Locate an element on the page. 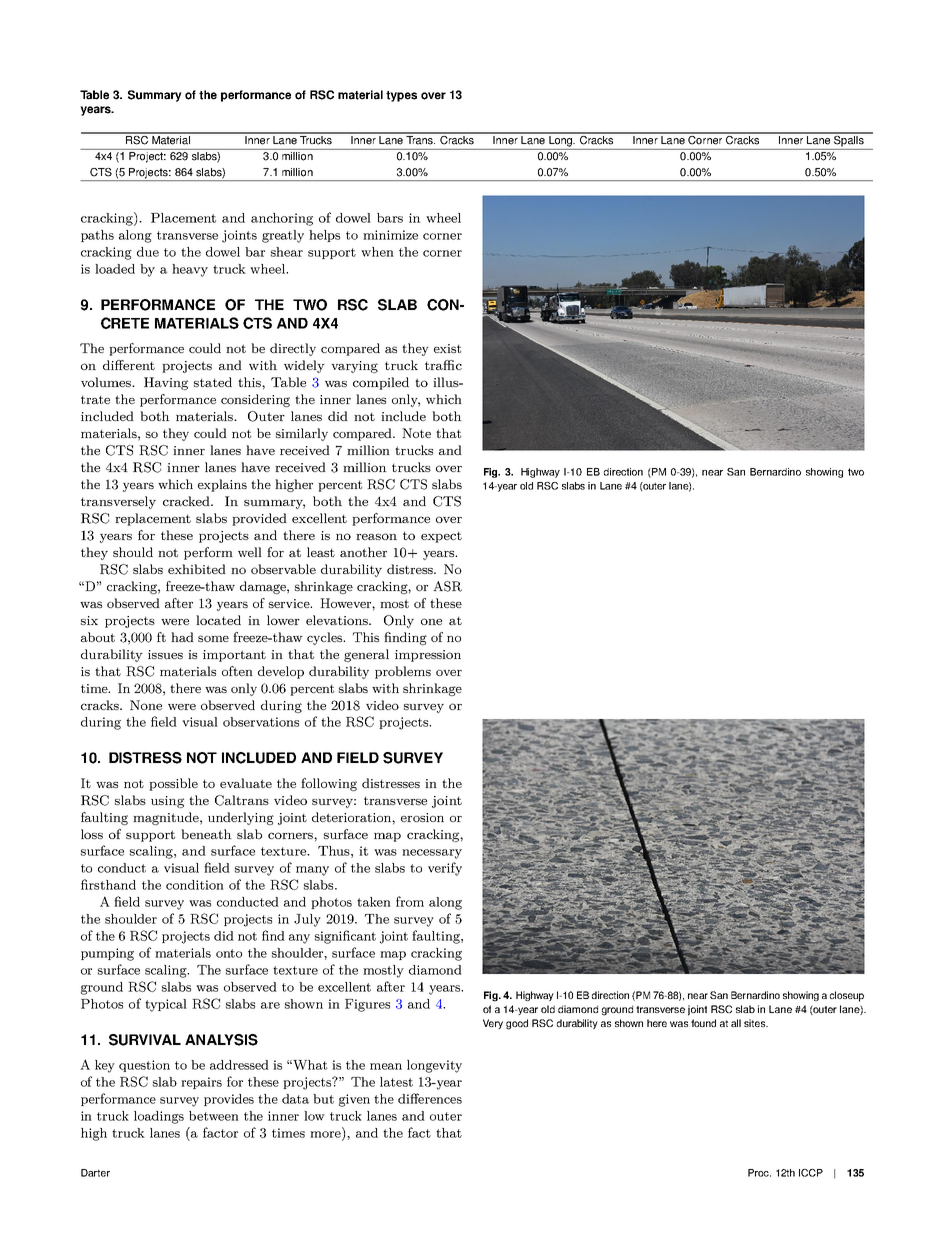 The width and height of the page is (952, 1233). bars is located at coordinates (390, 218).
